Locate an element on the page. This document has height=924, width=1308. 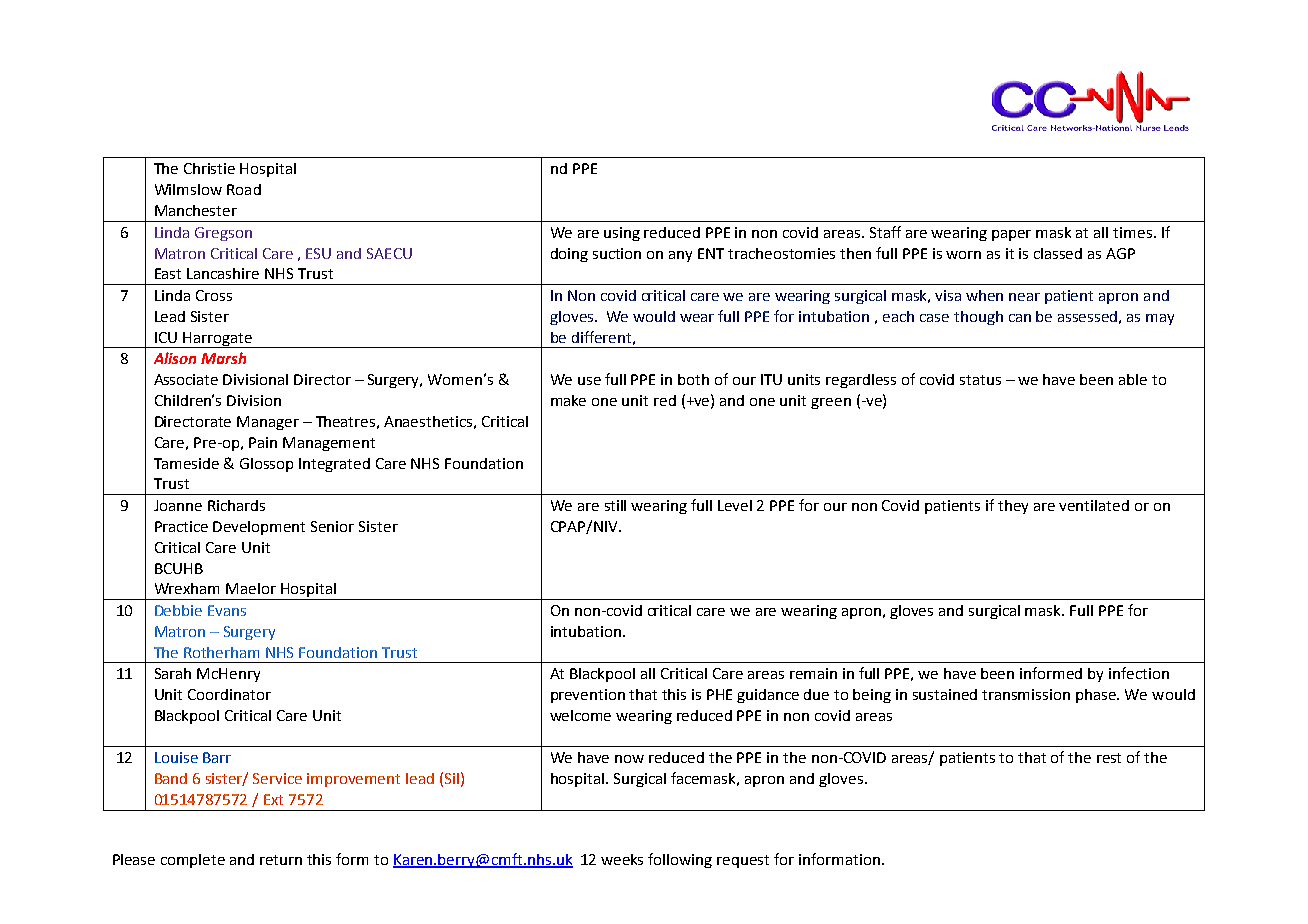
weeks is located at coordinates (622, 859).
